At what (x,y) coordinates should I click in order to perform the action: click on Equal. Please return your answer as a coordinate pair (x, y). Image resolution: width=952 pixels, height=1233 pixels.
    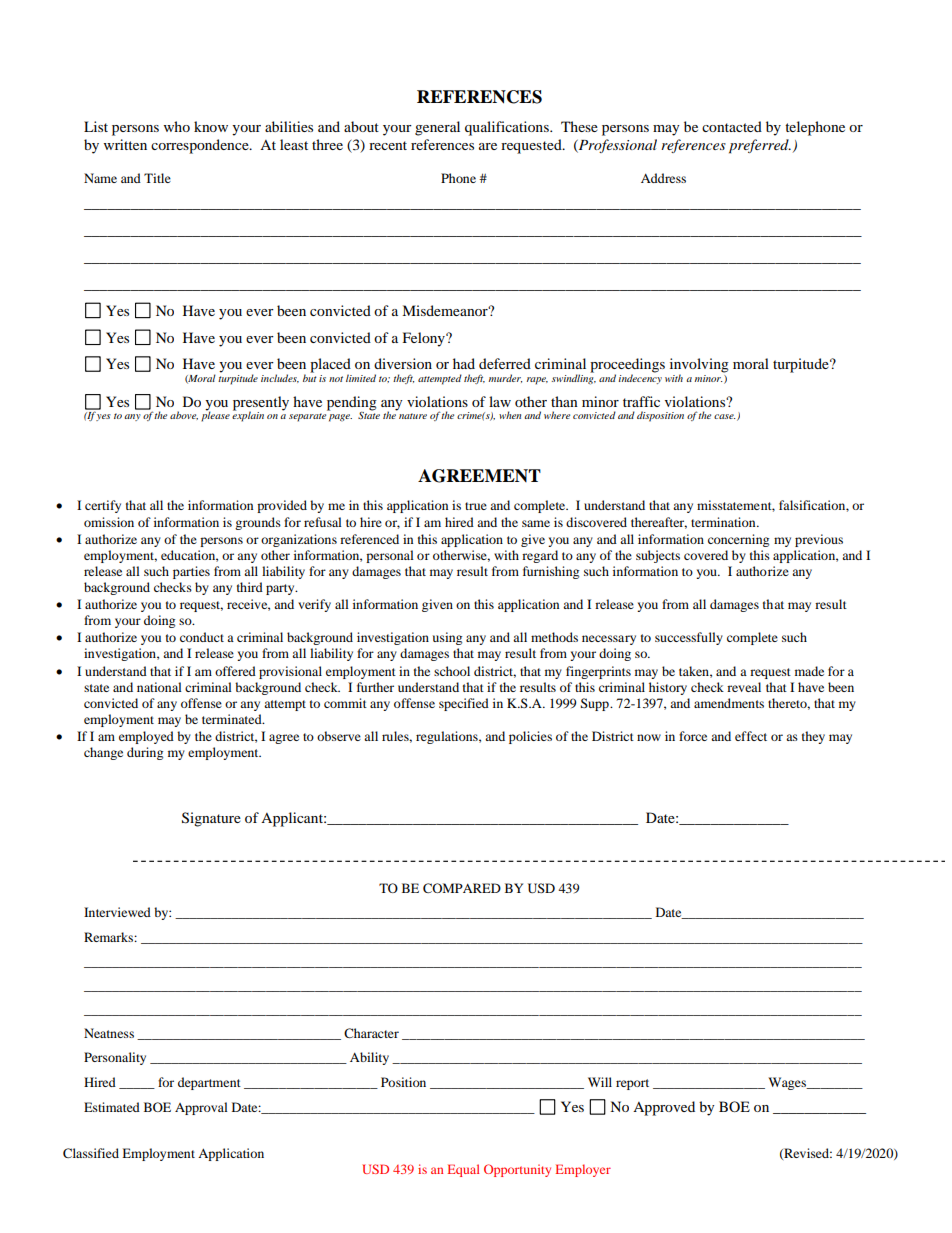
    Looking at the image, I should click on (463, 1170).
